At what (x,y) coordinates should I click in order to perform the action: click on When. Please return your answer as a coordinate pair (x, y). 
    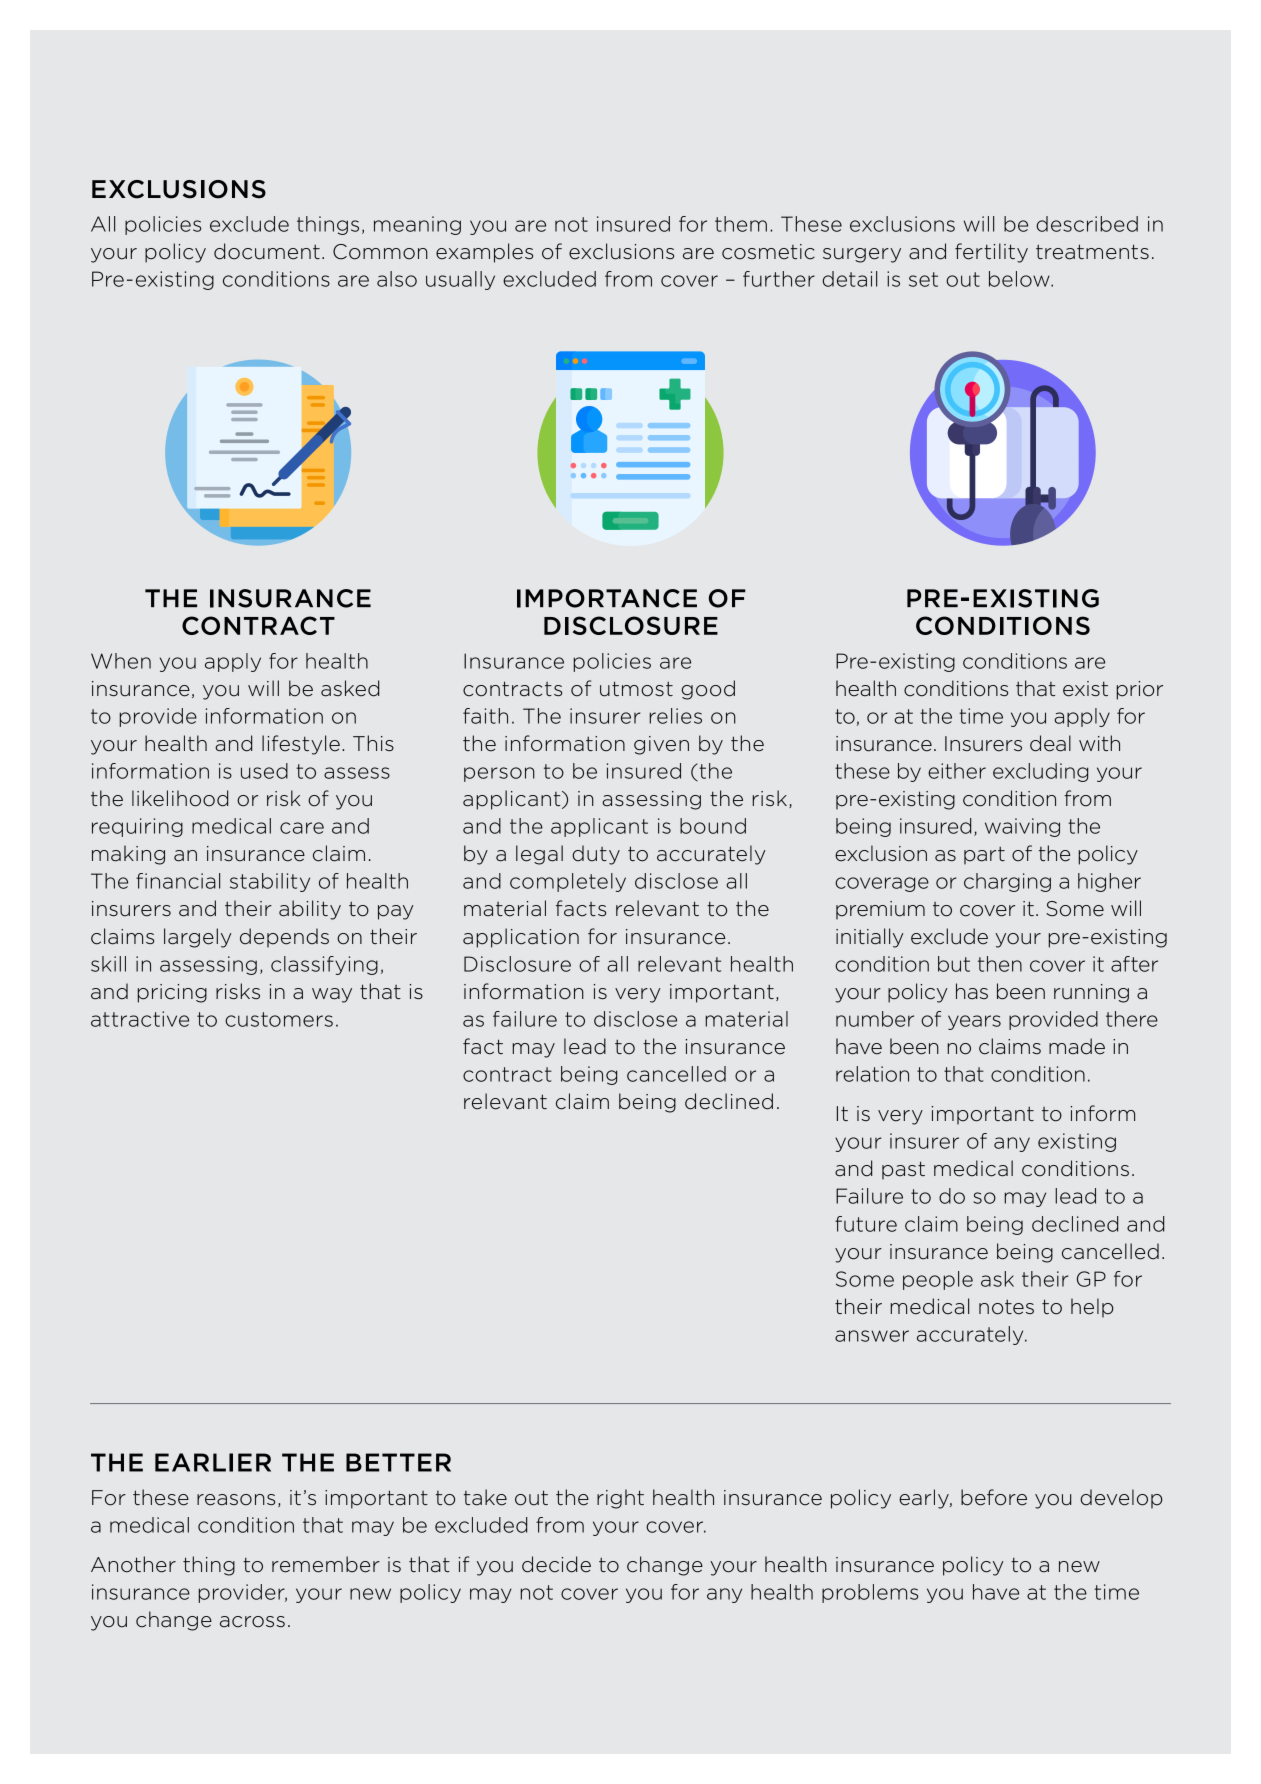
    Looking at the image, I should click on (121, 661).
